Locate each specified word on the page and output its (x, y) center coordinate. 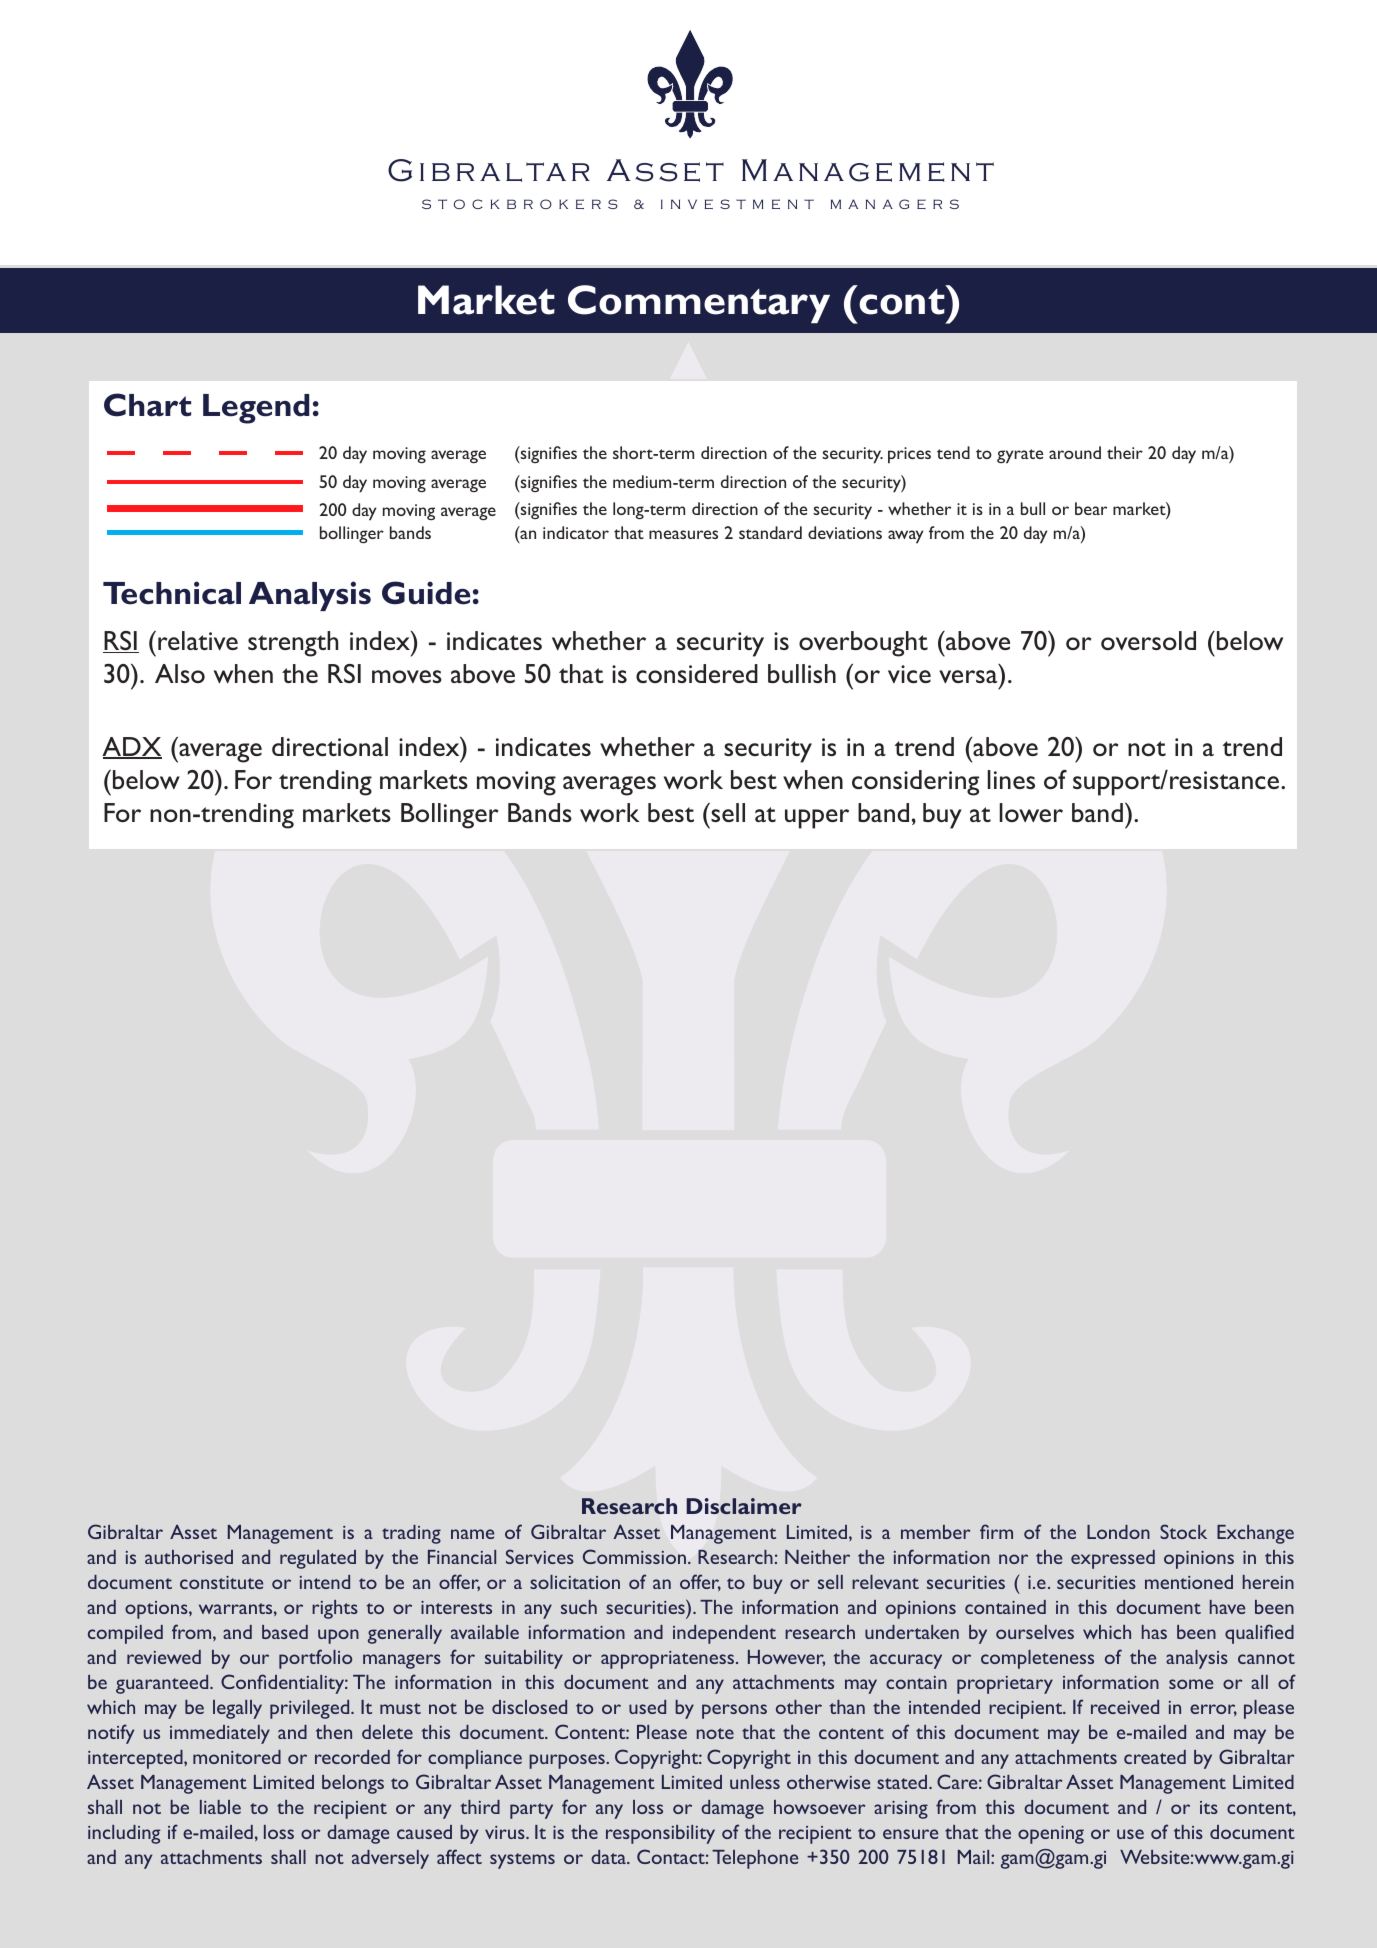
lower (1031, 812)
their (1125, 452)
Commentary (699, 304)
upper (817, 819)
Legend (256, 409)
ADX (132, 748)
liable (220, 1807)
